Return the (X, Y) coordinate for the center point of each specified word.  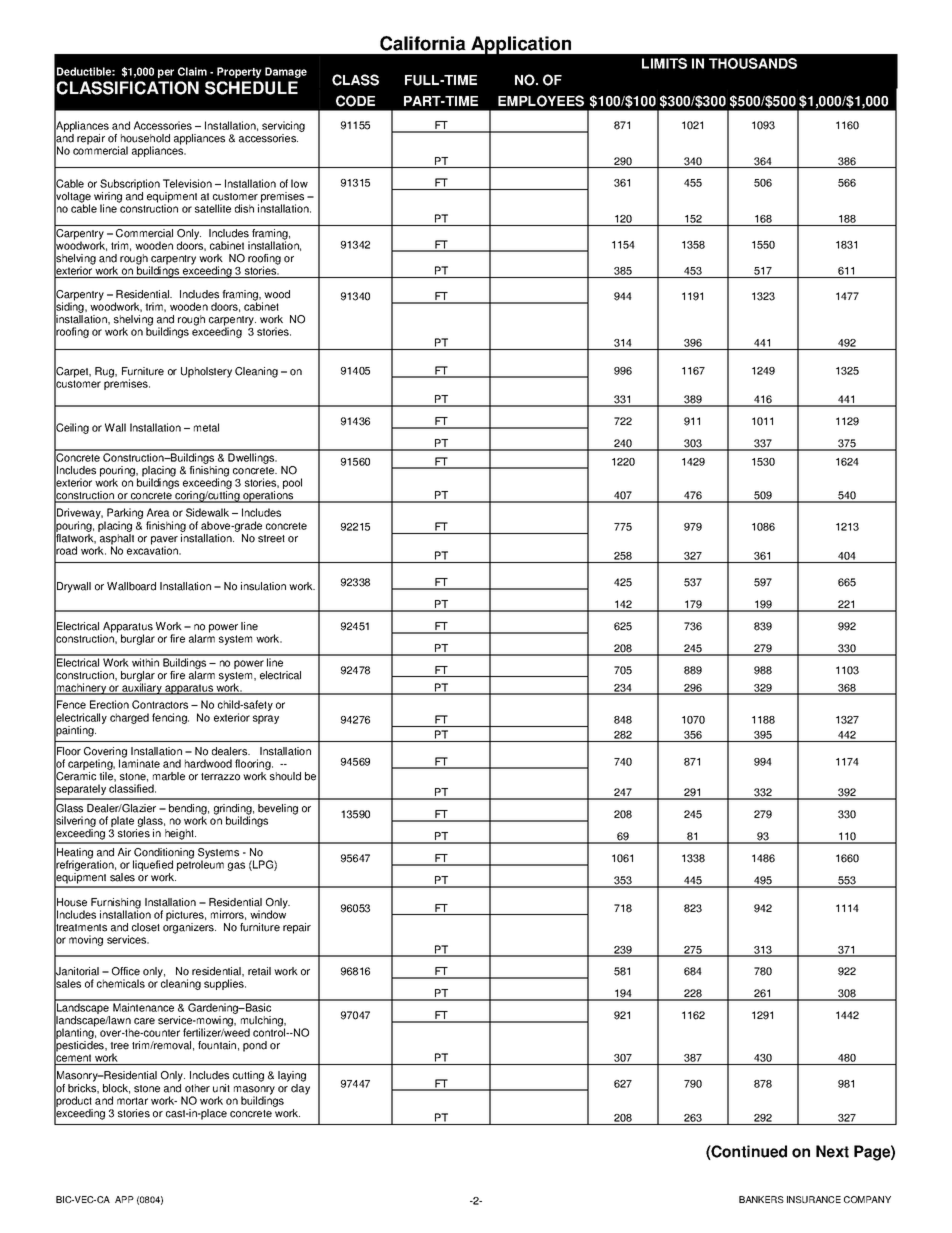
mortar (132, 1101)
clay (300, 1088)
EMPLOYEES (541, 101)
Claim (192, 71)
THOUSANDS (753, 63)
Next (832, 1151)
